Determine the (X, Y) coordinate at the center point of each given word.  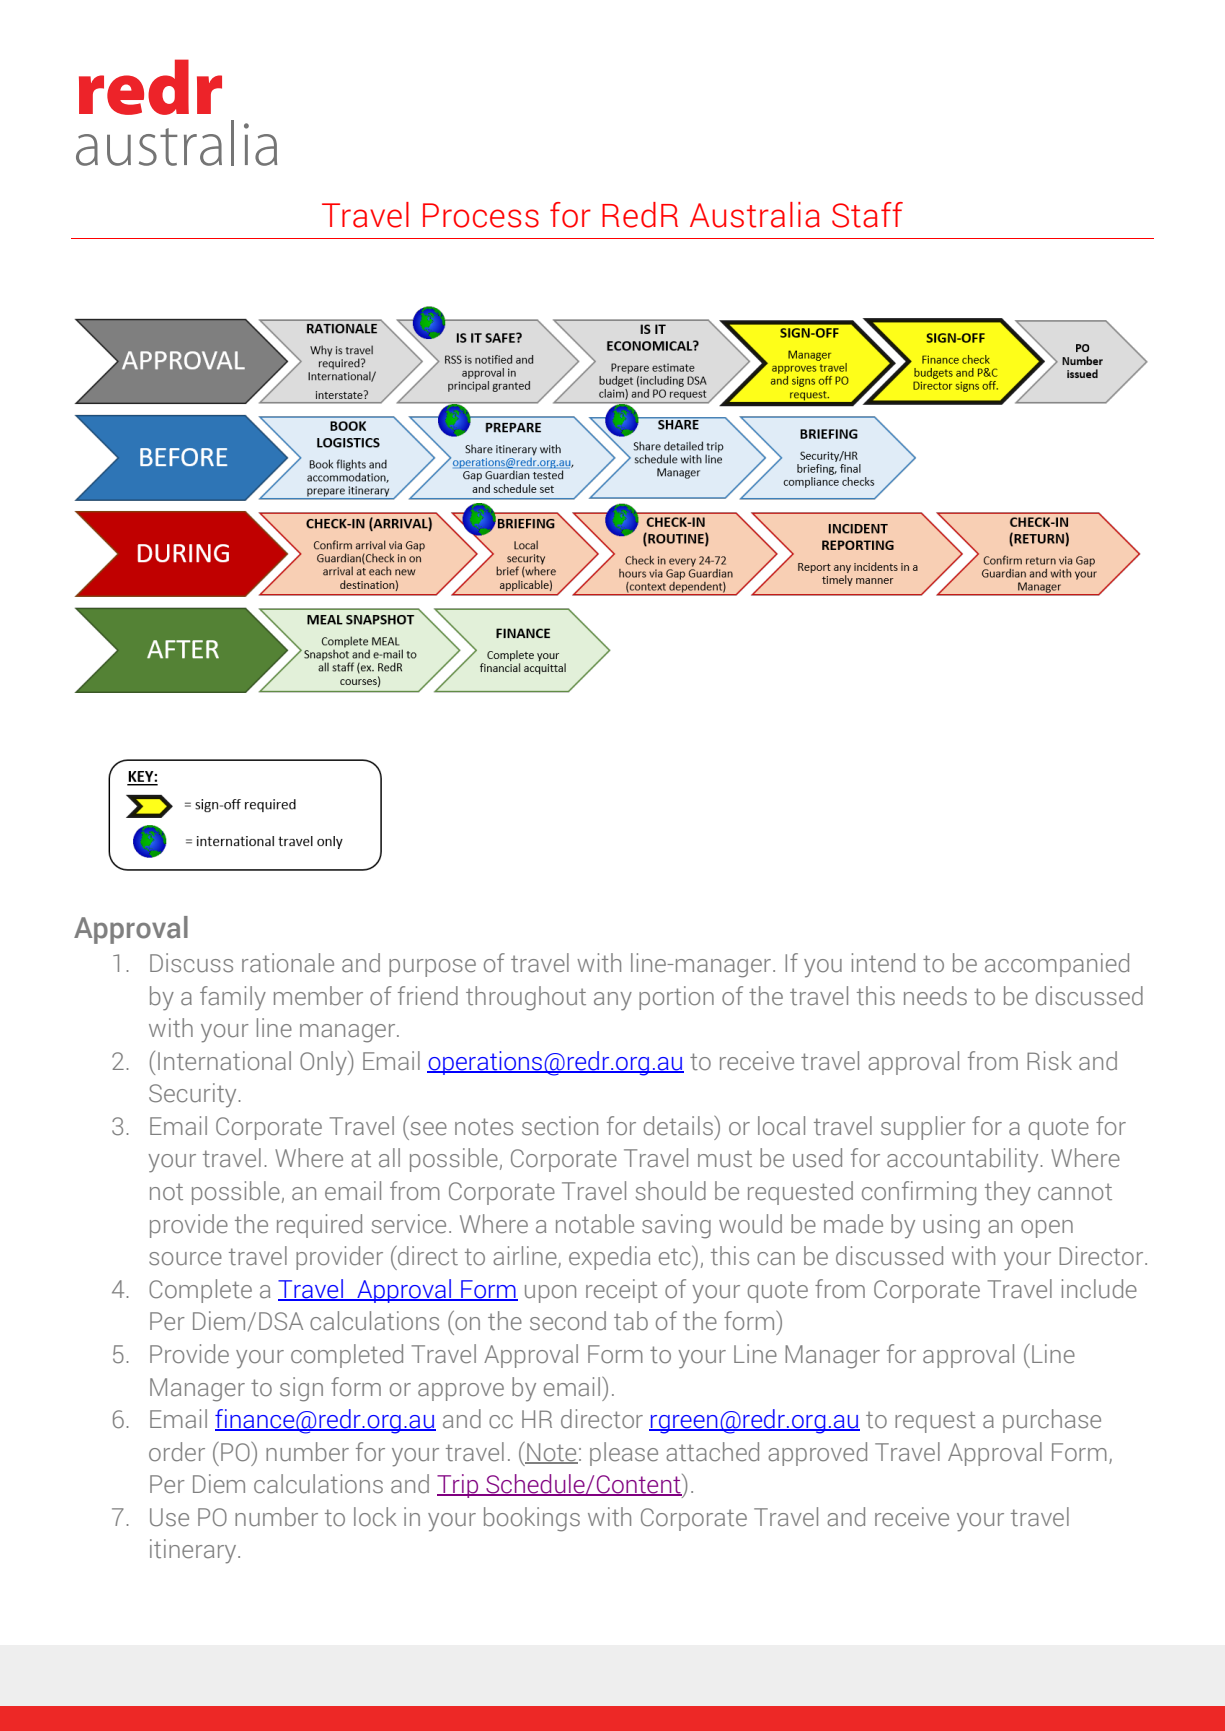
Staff (867, 215)
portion (676, 998)
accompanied (1057, 965)
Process (481, 215)
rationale (288, 963)
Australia (755, 215)
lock (375, 1517)
